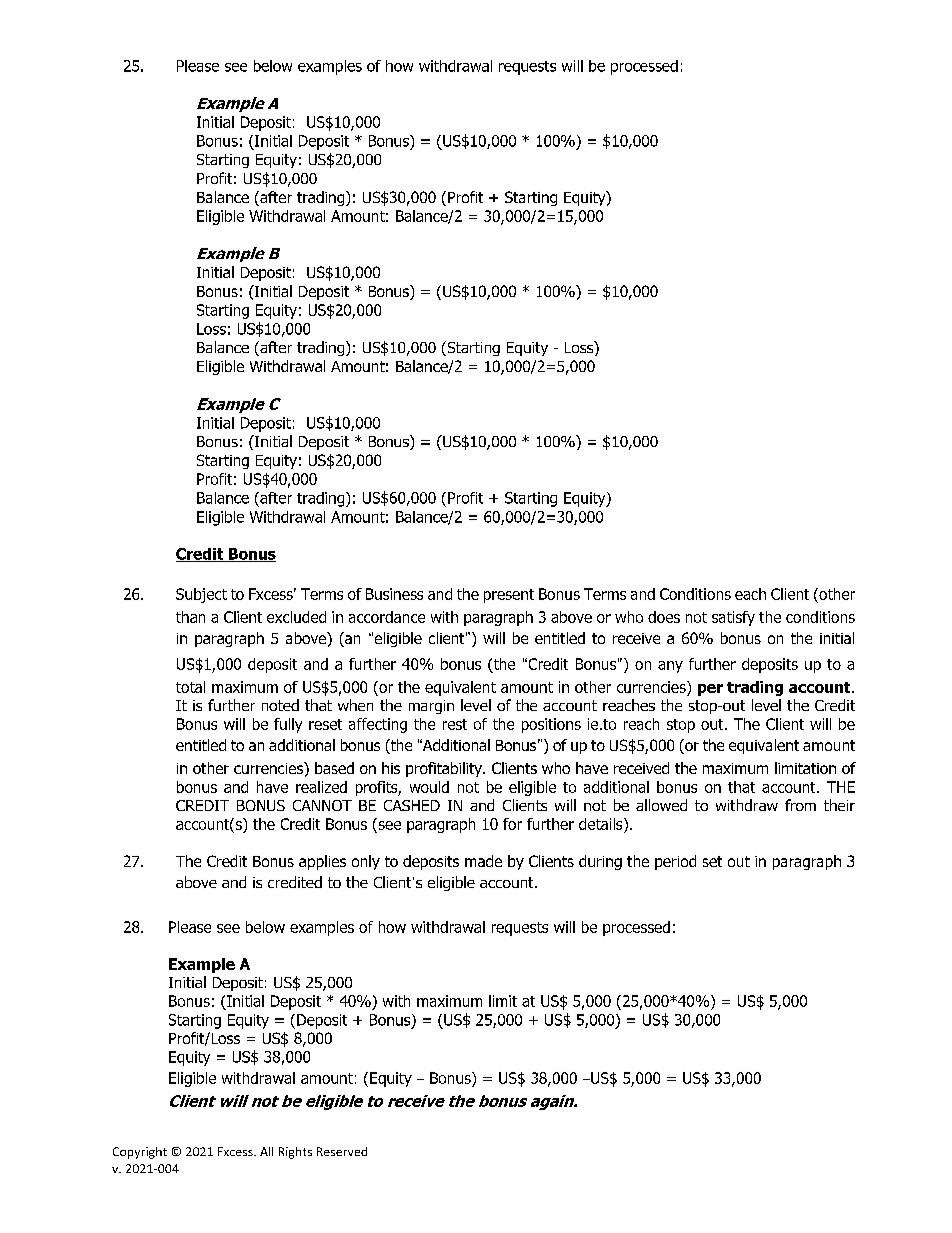 Image resolution: width=952 pixels, height=1233 pixels. What do you see at coordinates (140, 1153) in the screenshot?
I see `Copyright` at bounding box center [140, 1153].
